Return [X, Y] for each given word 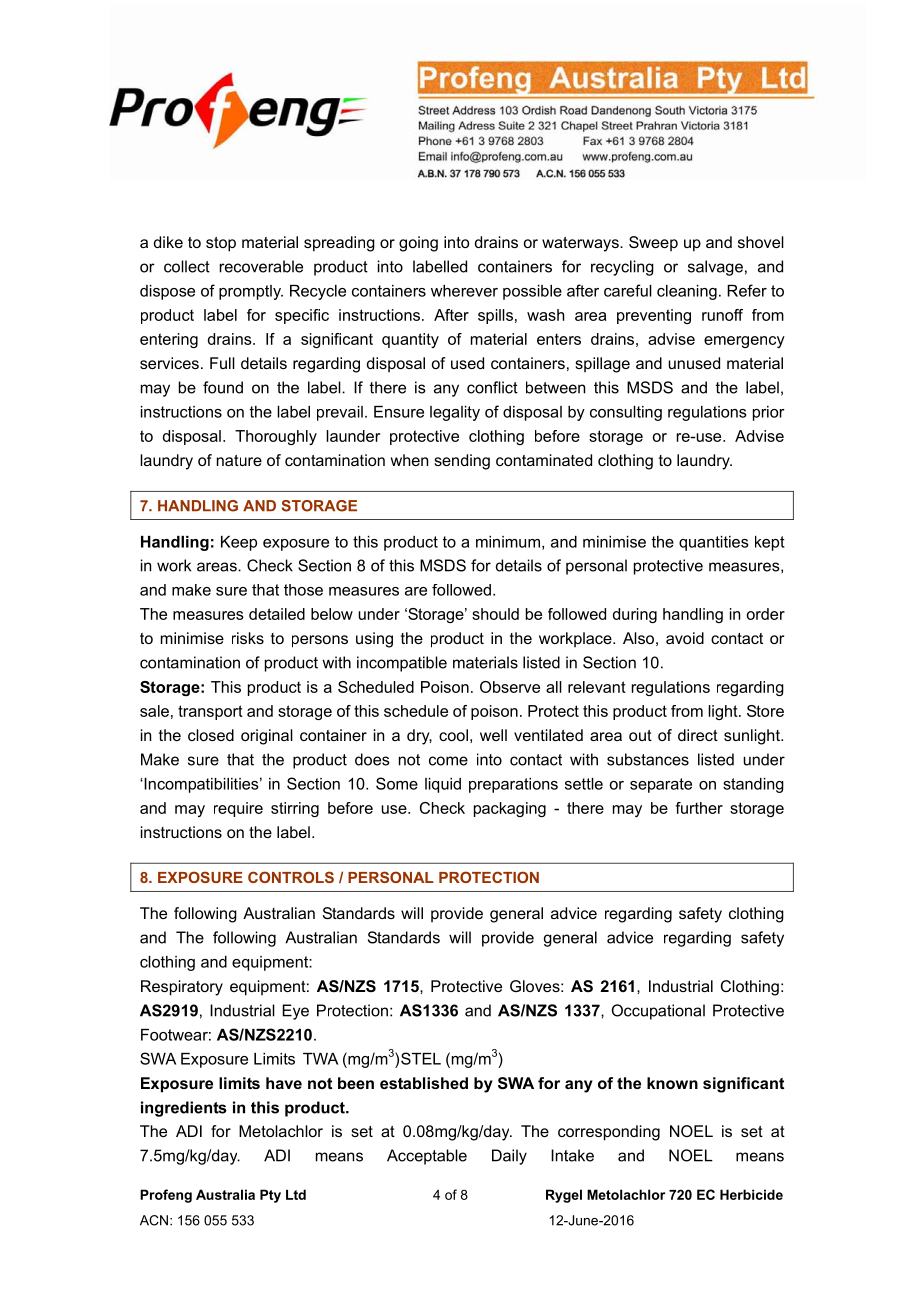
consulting [626, 413]
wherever [464, 291]
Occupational [658, 1012]
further [699, 808]
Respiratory [182, 988]
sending [462, 462]
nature [239, 460]
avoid [685, 638]
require [238, 809]
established [424, 1083]
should [495, 614]
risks [248, 638]
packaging [510, 809]
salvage [715, 268]
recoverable [261, 266]
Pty [270, 1196]
